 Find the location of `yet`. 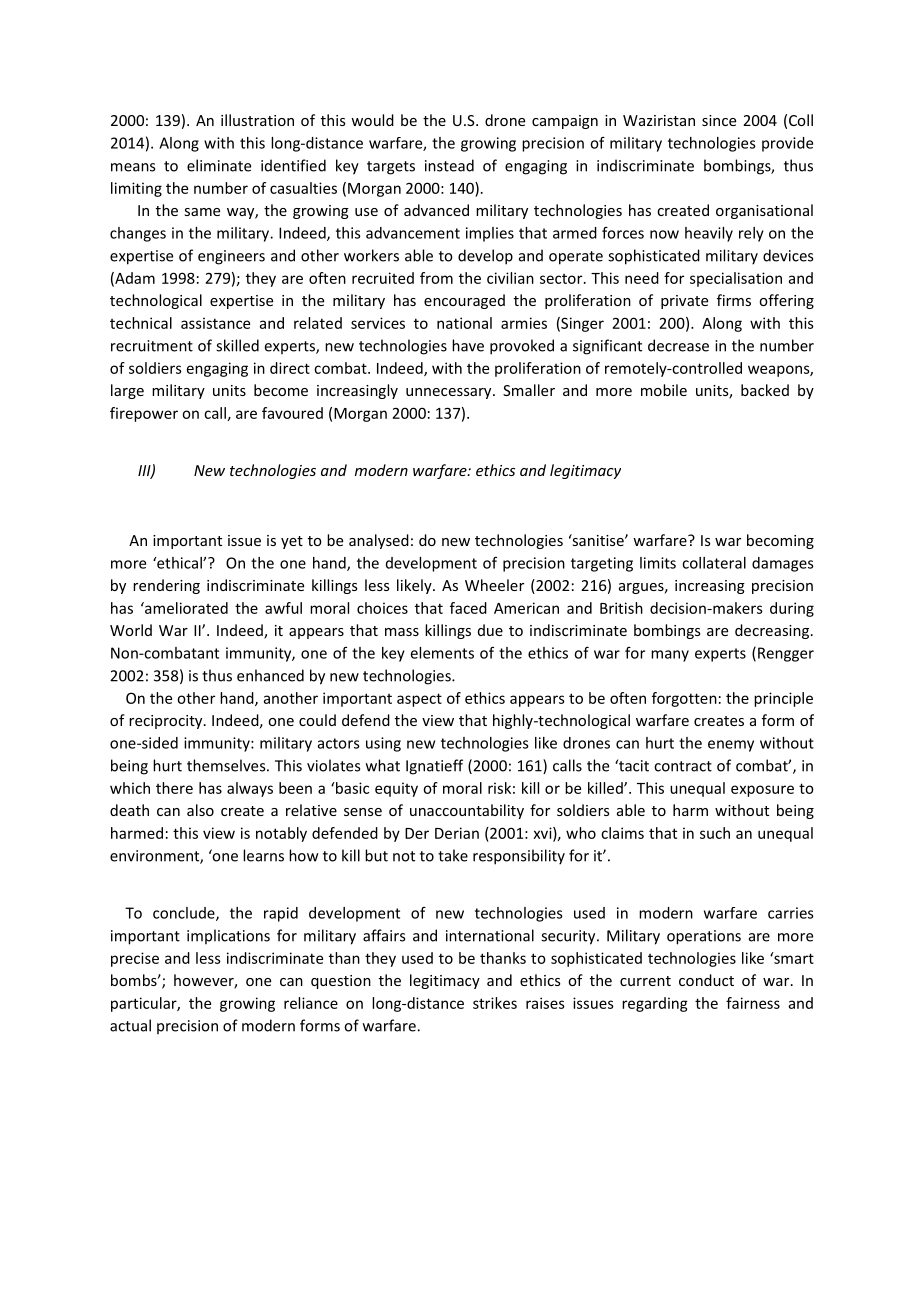

yet is located at coordinates (292, 542).
